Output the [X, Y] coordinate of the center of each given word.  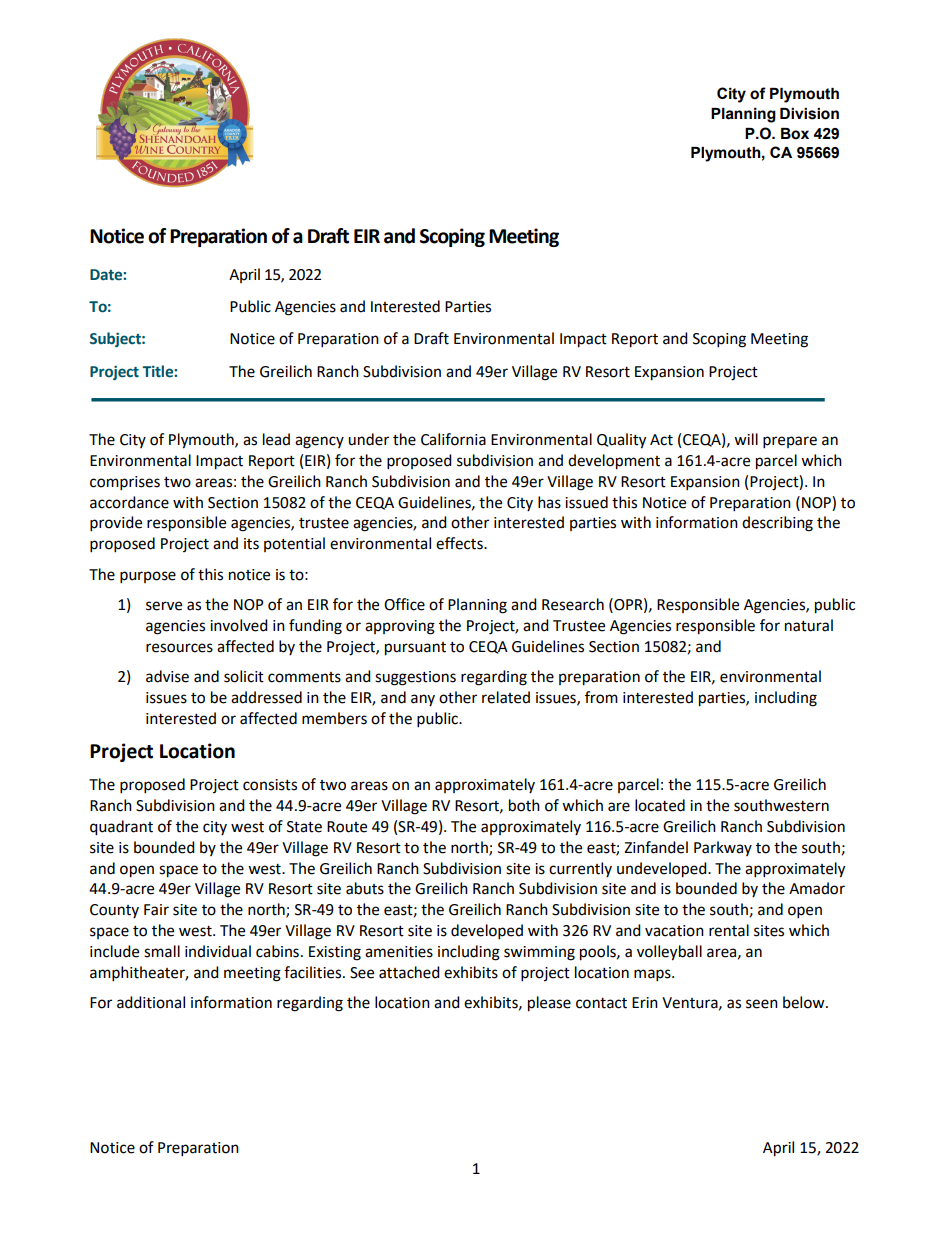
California [453, 439]
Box [795, 134]
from [601, 697]
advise [167, 676]
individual [218, 951]
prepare [790, 442]
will [746, 439]
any [423, 700]
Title [159, 371]
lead [276, 439]
